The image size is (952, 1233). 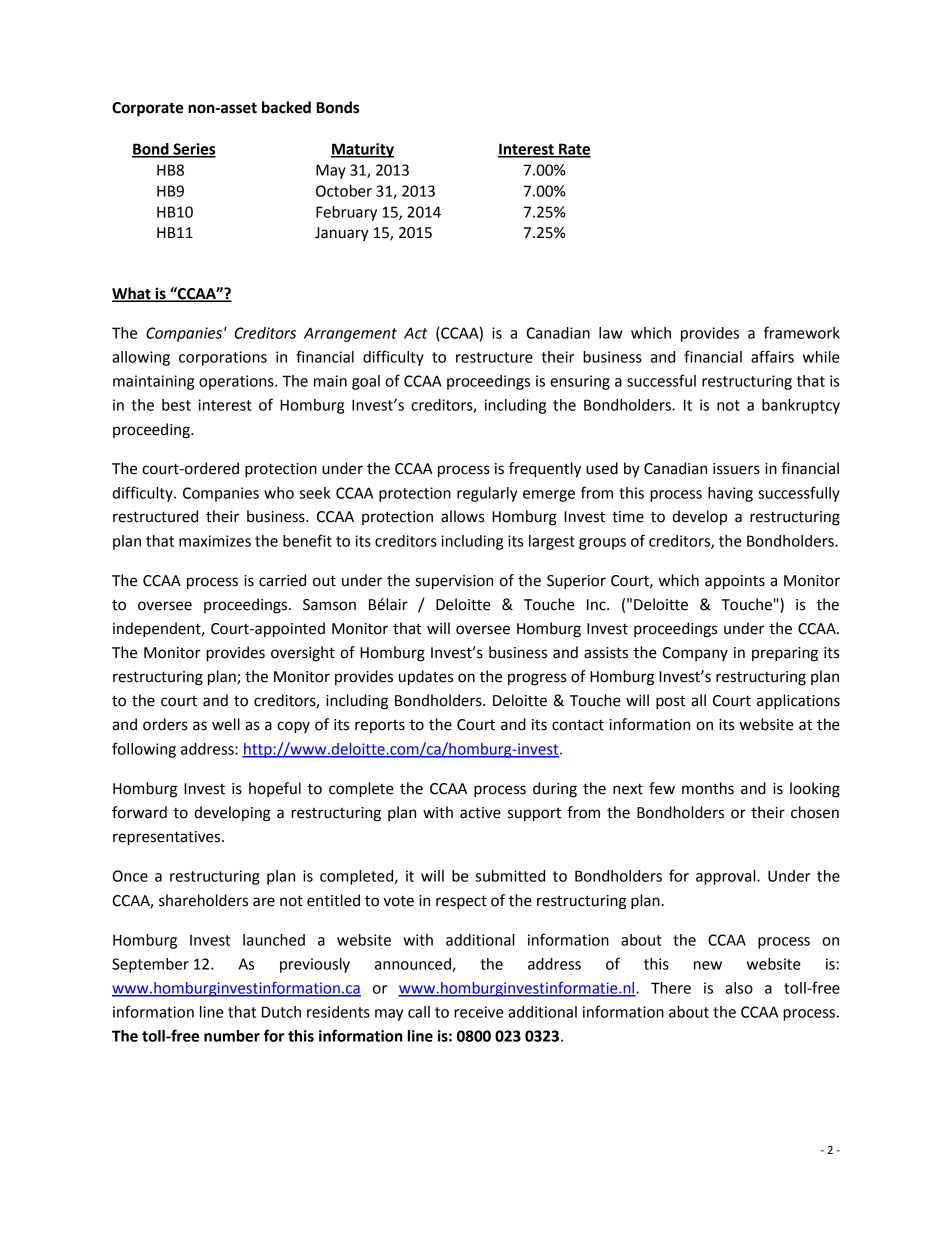 I want to click on who, so click(x=279, y=493).
